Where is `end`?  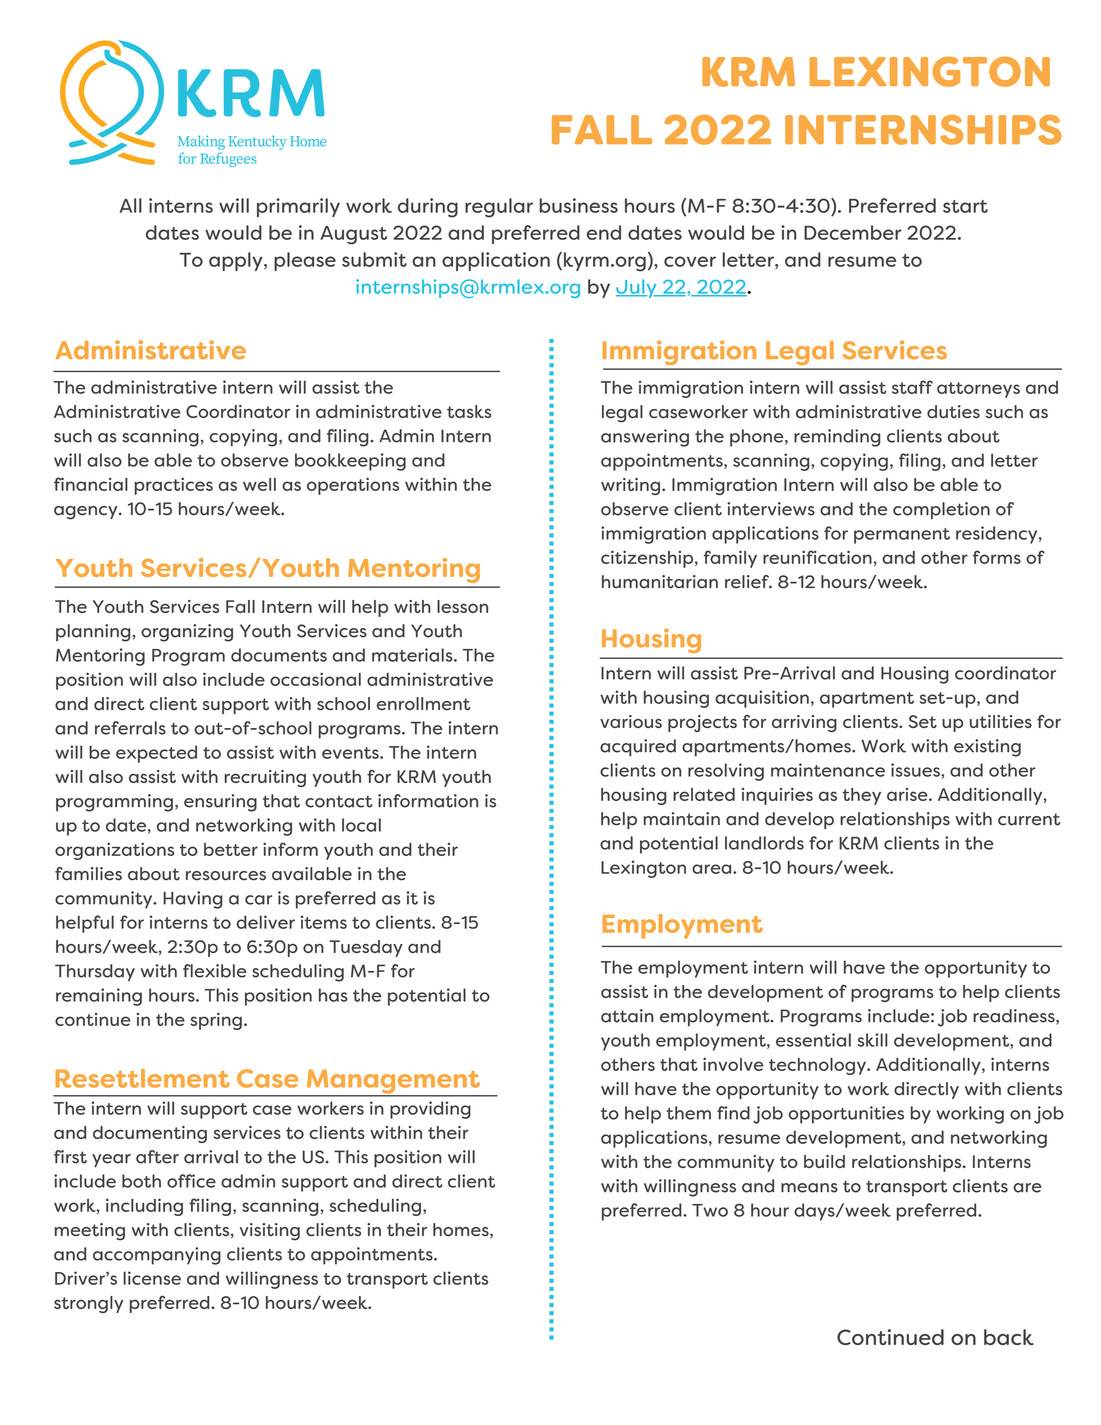 end is located at coordinates (604, 232).
